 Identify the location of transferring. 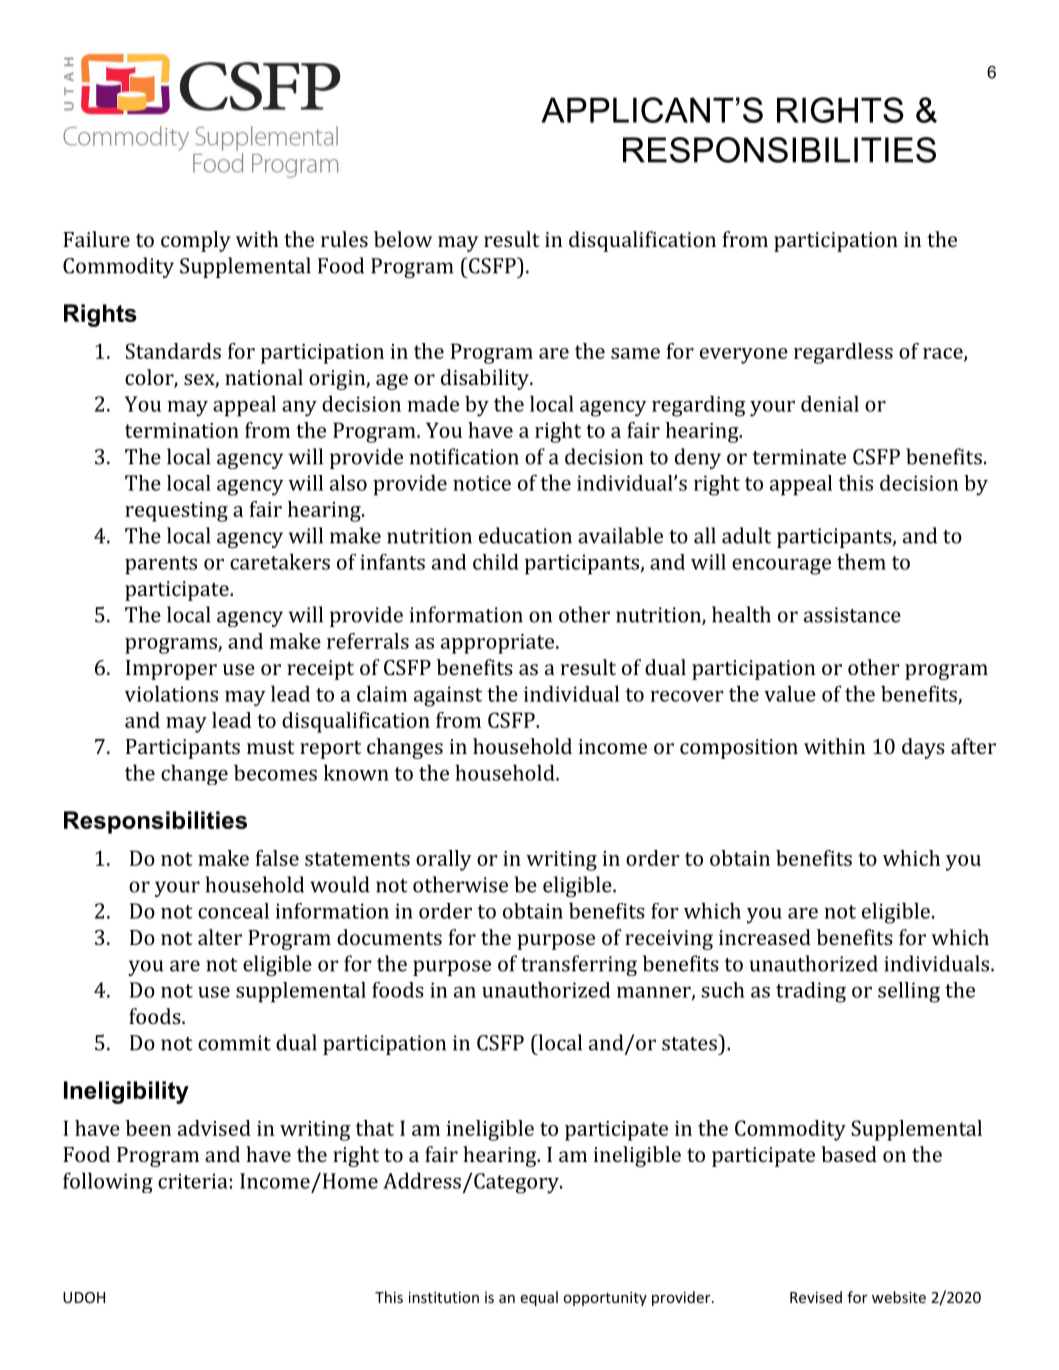
(579, 965).
